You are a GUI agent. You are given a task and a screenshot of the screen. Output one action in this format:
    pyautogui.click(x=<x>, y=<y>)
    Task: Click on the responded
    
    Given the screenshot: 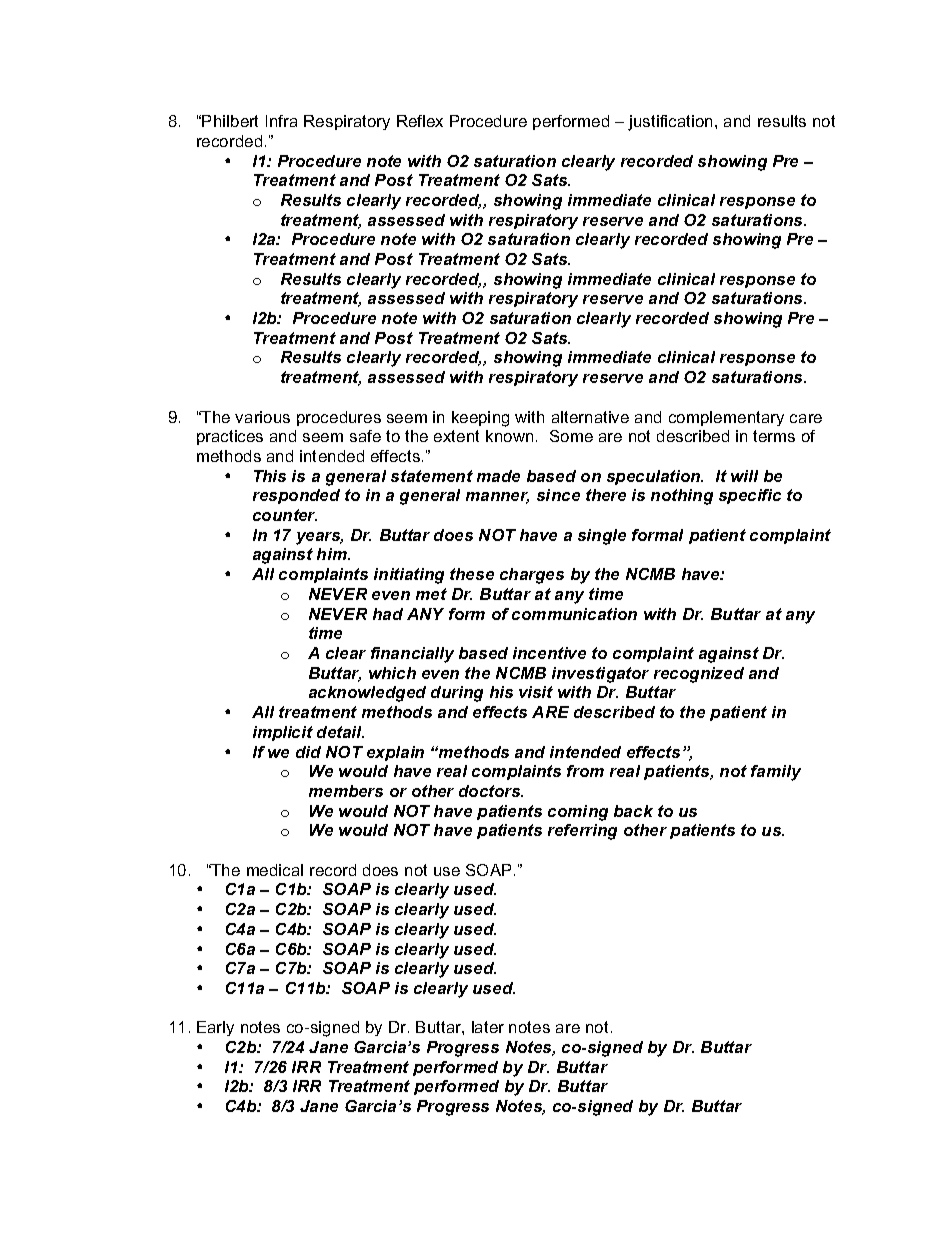 What is the action you would take?
    pyautogui.click(x=296, y=496)
